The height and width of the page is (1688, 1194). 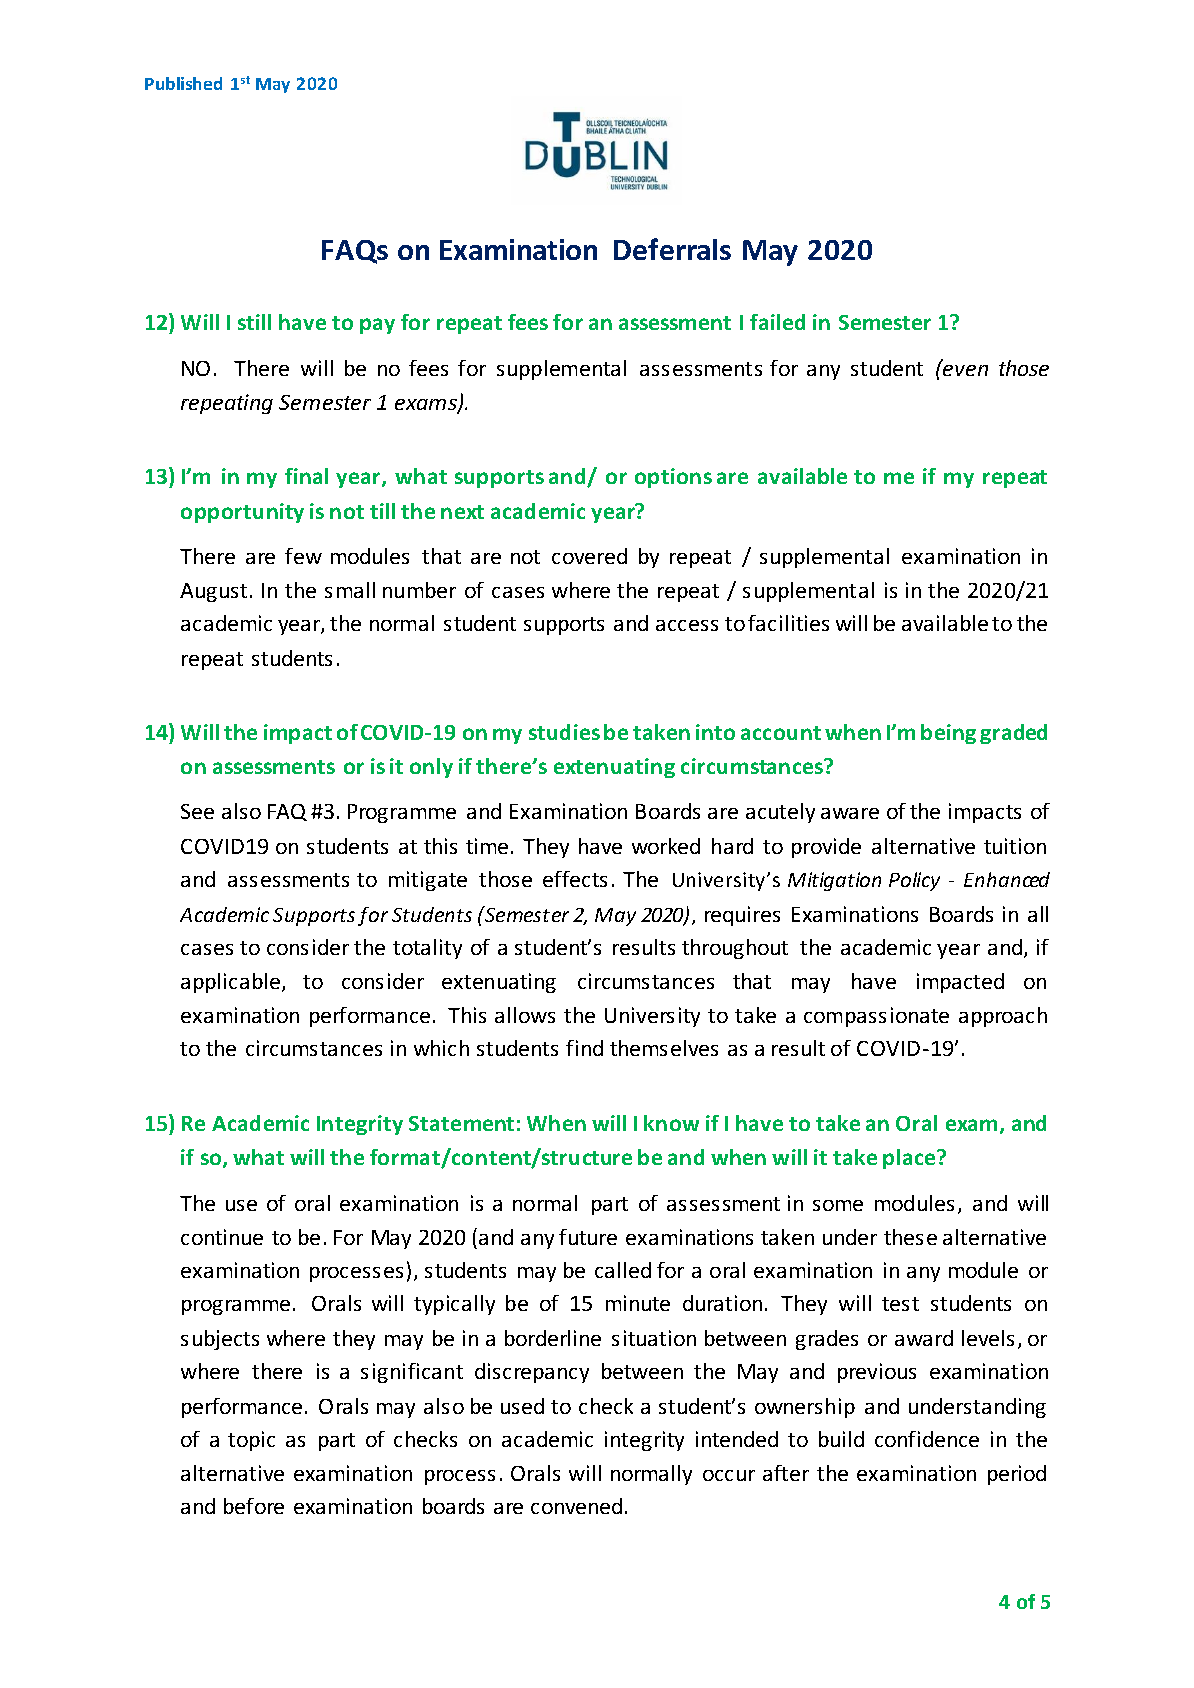 What do you see at coordinates (777, 322) in the page?
I see `failed` at bounding box center [777, 322].
